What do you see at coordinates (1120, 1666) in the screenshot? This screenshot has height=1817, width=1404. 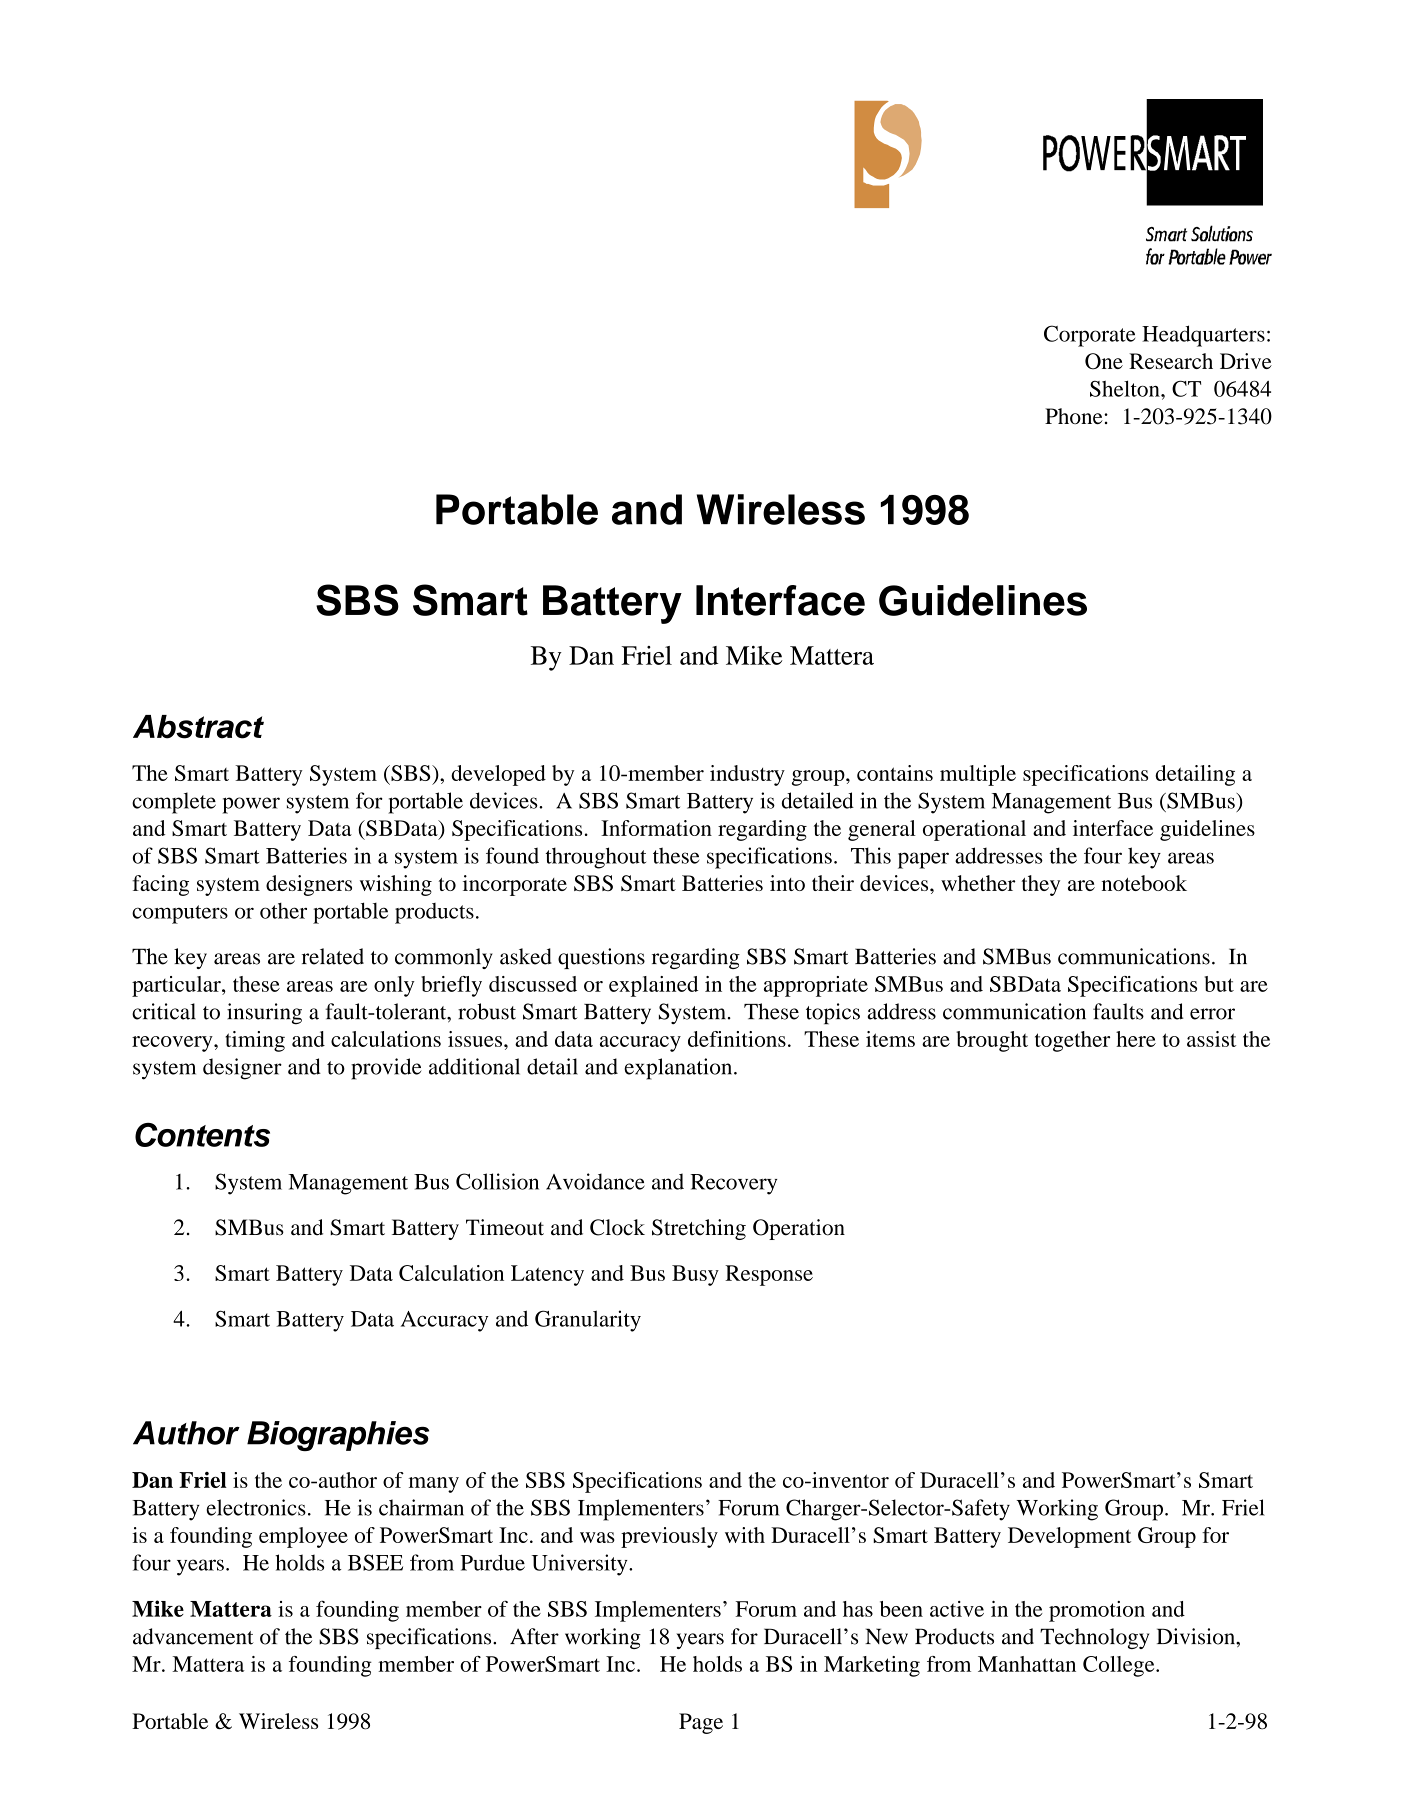 I see `College` at bounding box center [1120, 1666].
